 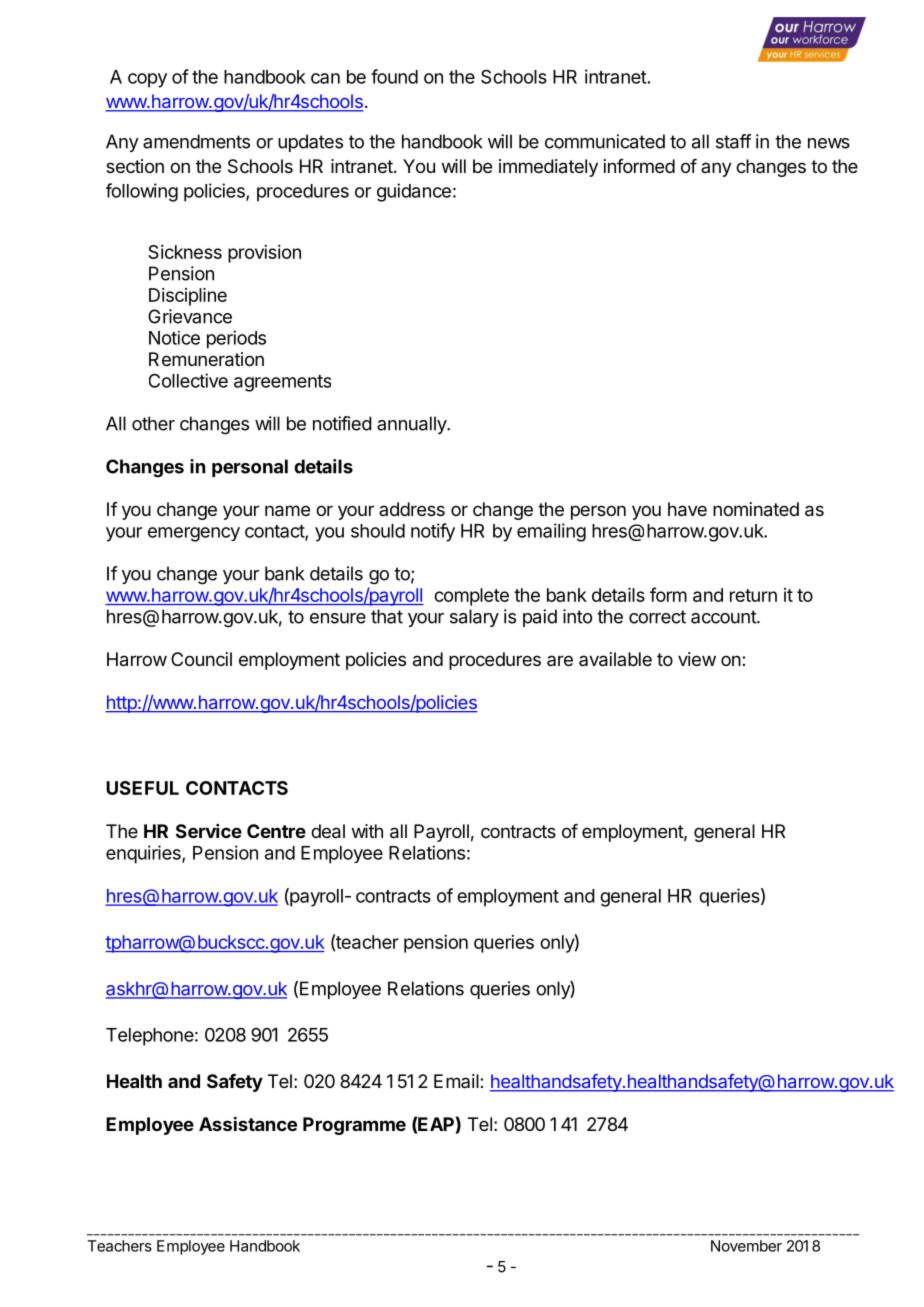 What do you see at coordinates (615, 659) in the screenshot?
I see `available` at bounding box center [615, 659].
